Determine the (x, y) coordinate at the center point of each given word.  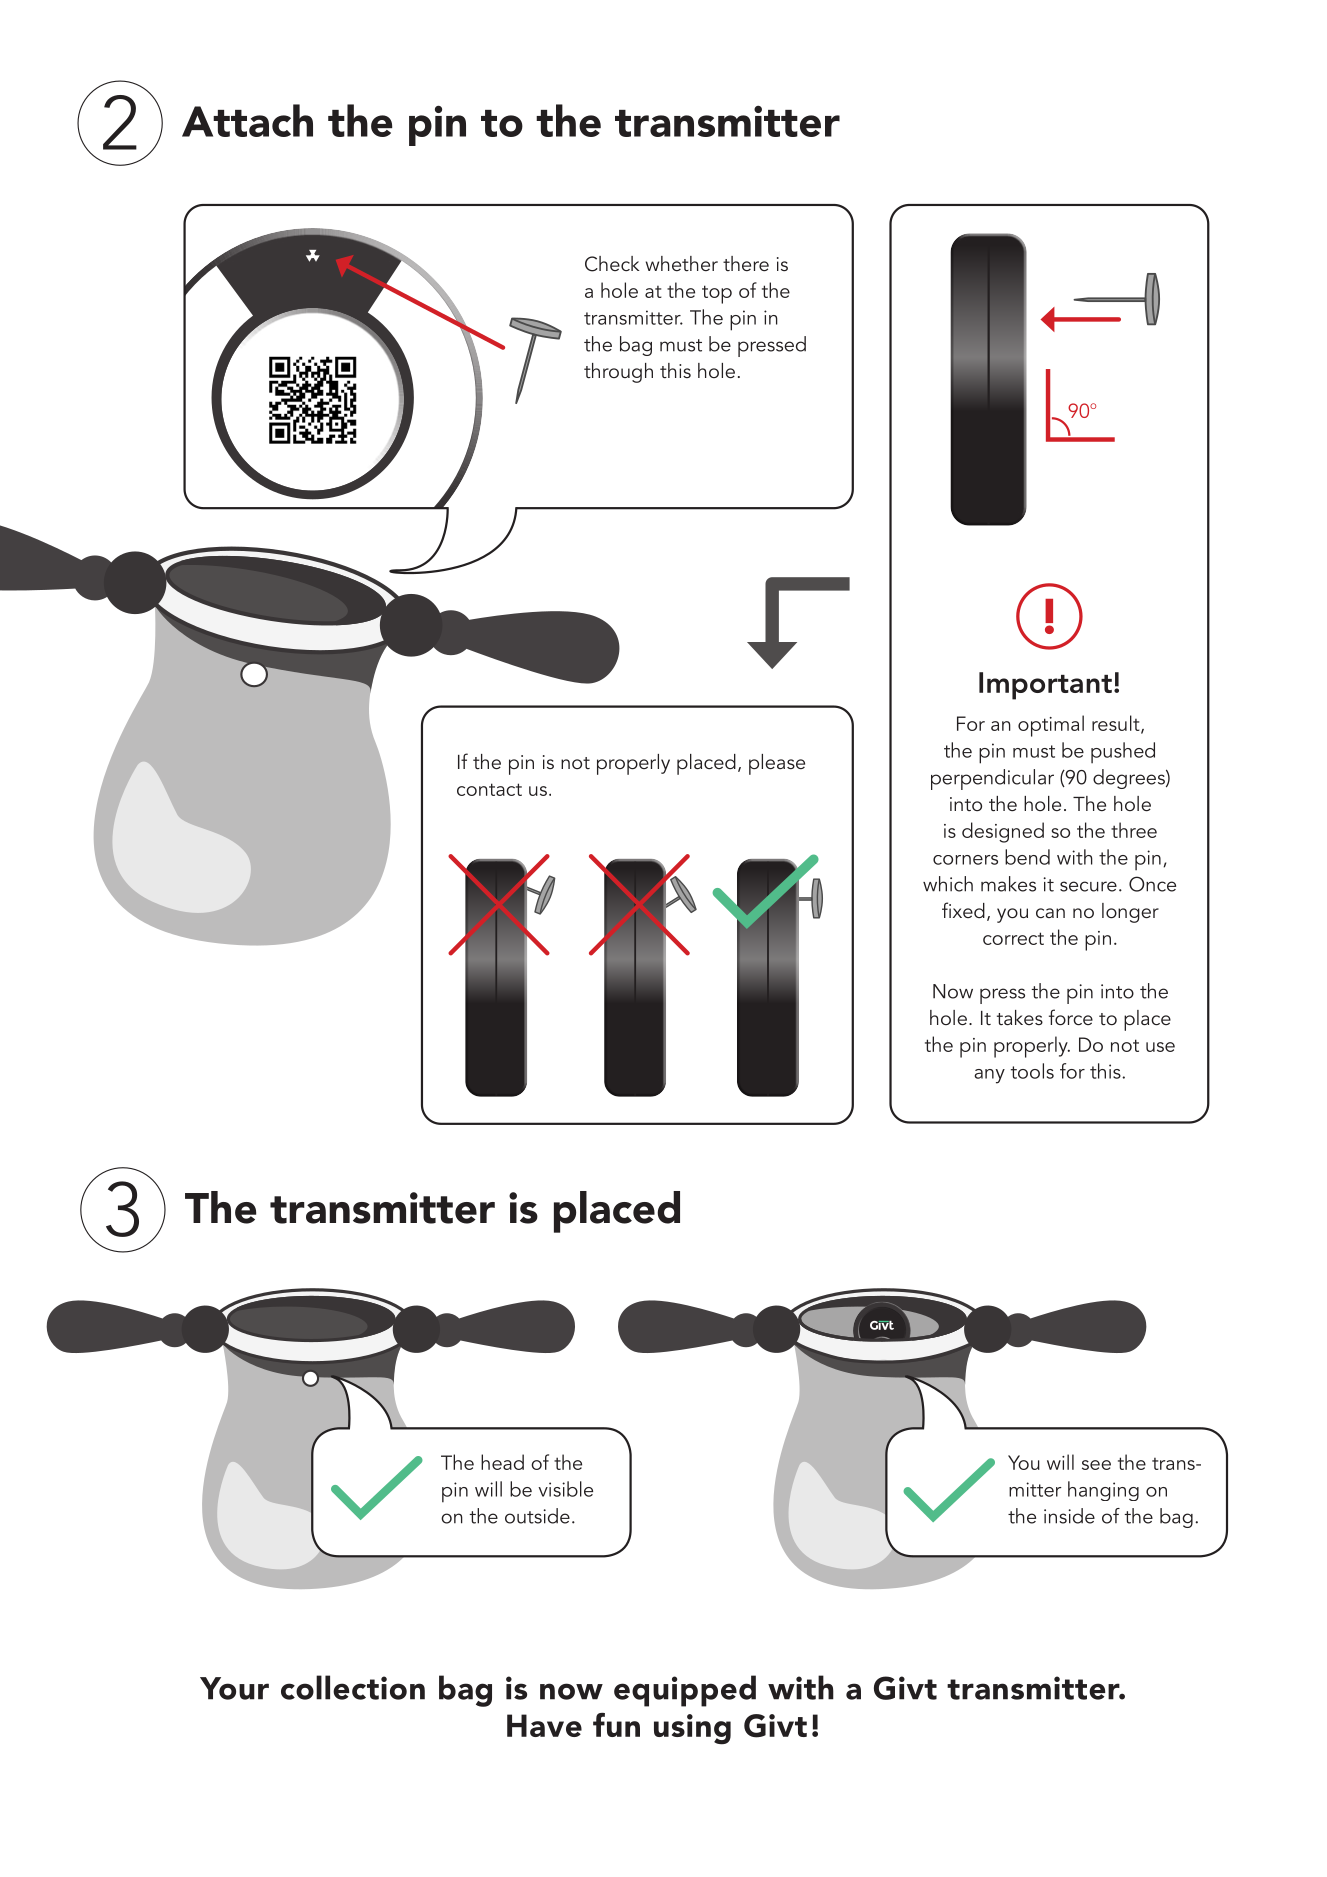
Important (1045, 686)
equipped (685, 1691)
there (746, 263)
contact (489, 789)
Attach (247, 120)
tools (1032, 1071)
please (777, 764)
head (502, 1462)
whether (682, 263)
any (990, 1076)
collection (353, 1687)
